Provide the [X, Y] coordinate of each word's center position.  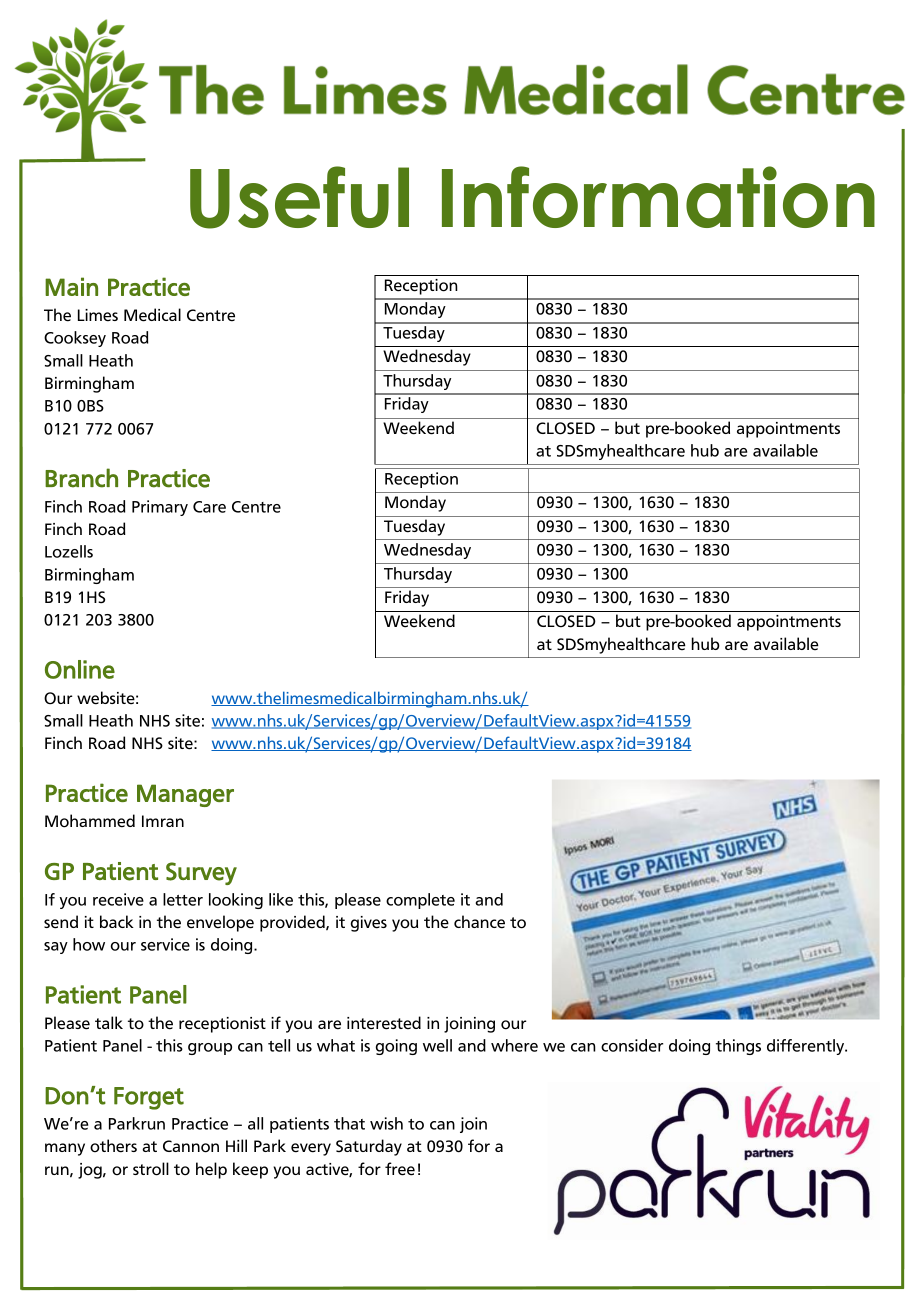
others [113, 1146]
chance [479, 922]
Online [80, 669]
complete [420, 901]
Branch [81, 478]
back [117, 921]
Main [71, 286]
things [738, 1047]
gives [369, 924]
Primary [160, 508]
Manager [185, 795]
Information [658, 197]
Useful [299, 197]
